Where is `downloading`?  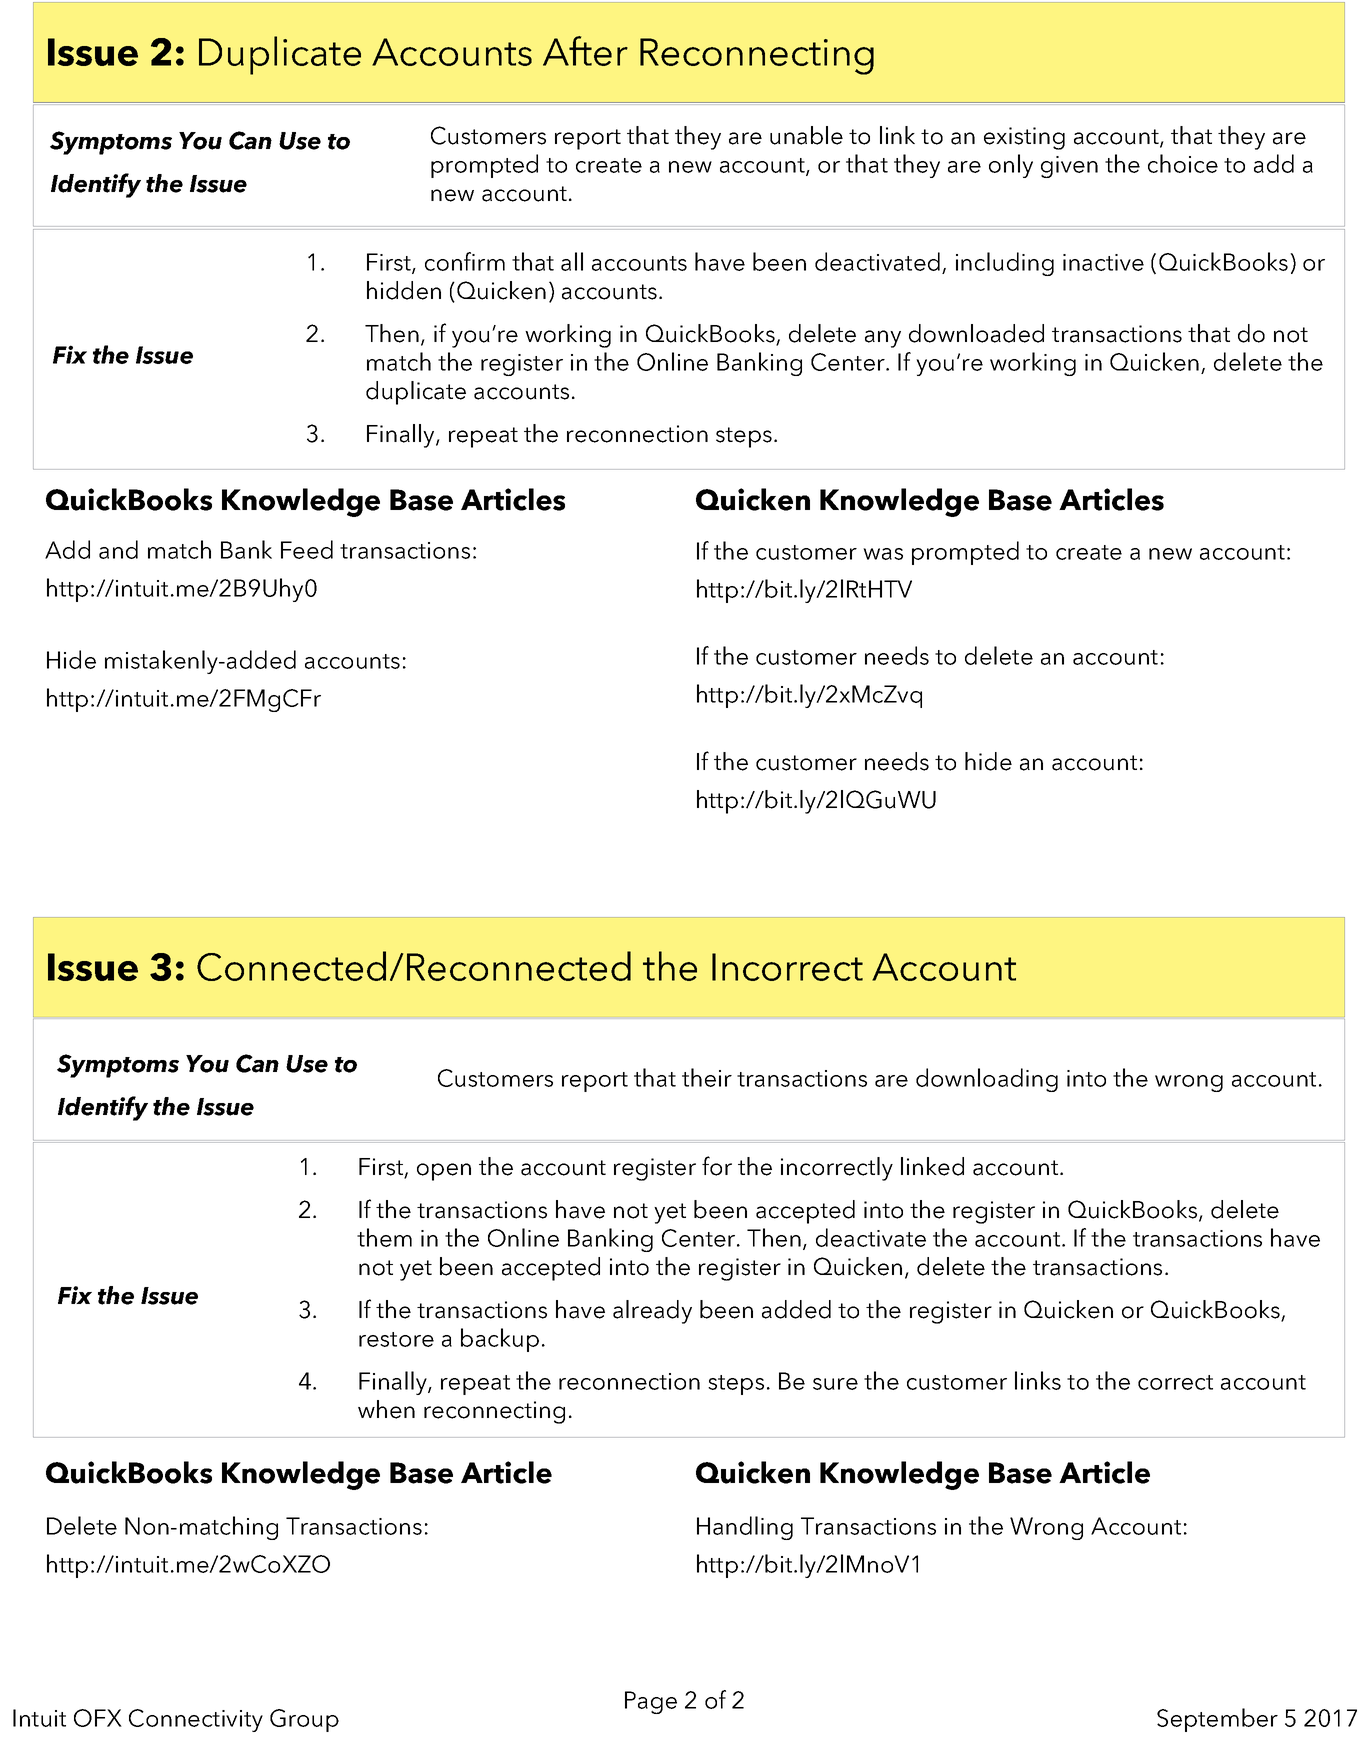 downloading is located at coordinates (987, 1080).
